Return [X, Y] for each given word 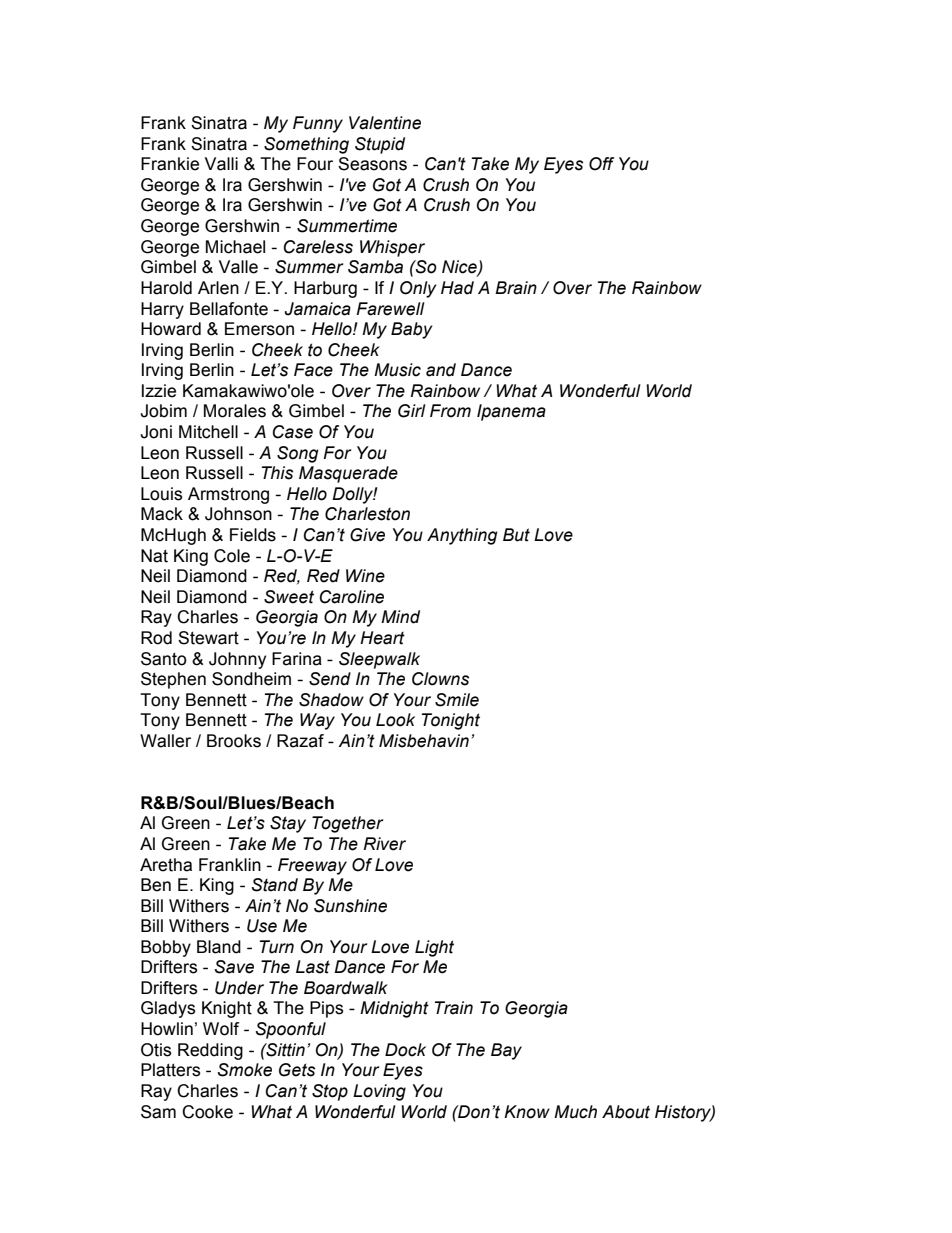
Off [601, 164]
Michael [235, 247]
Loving [379, 1092]
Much [575, 1112]
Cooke [207, 1112]
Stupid [380, 145]
